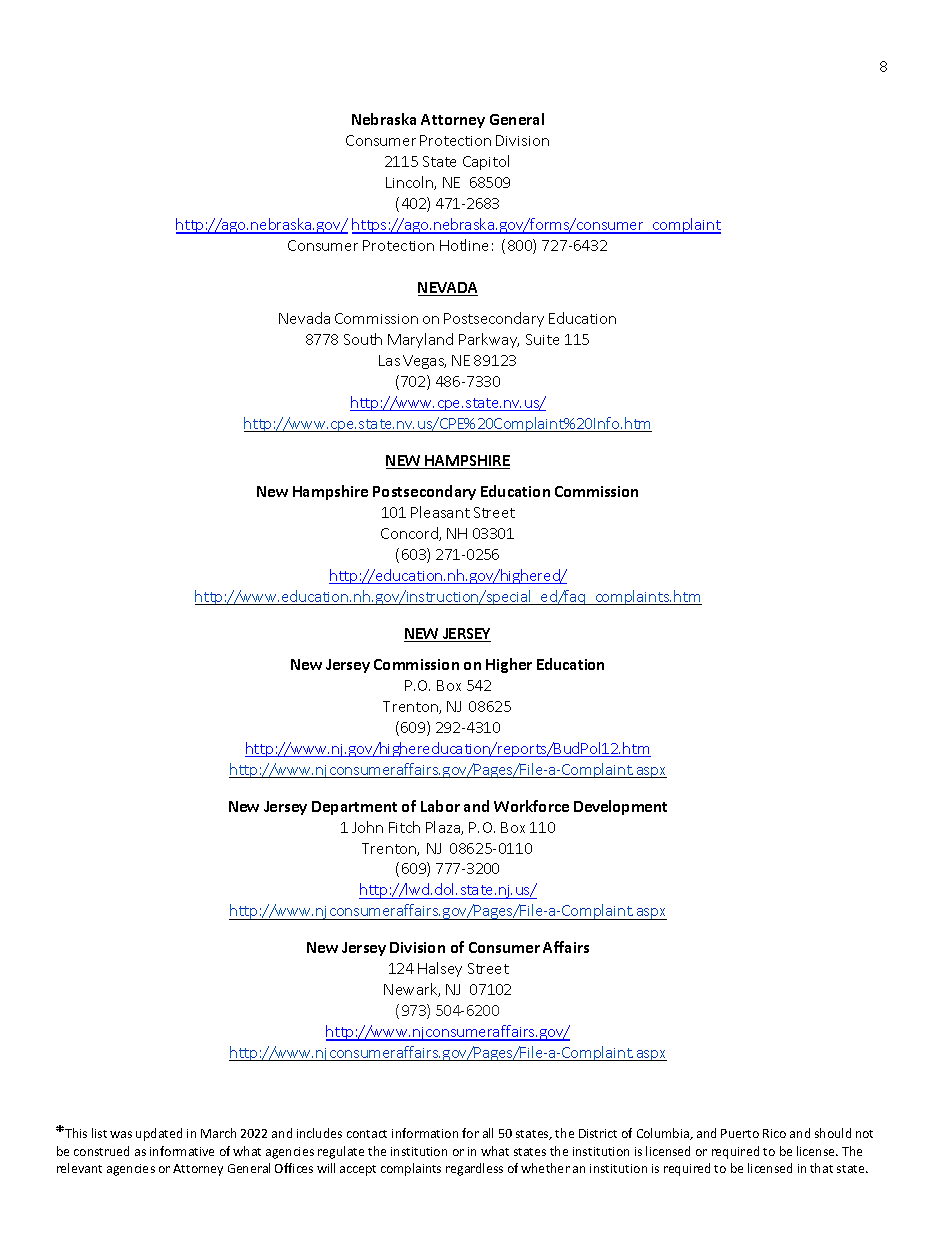 This page has height=1233, width=952. What do you see at coordinates (354, 808) in the page?
I see `Department` at bounding box center [354, 808].
